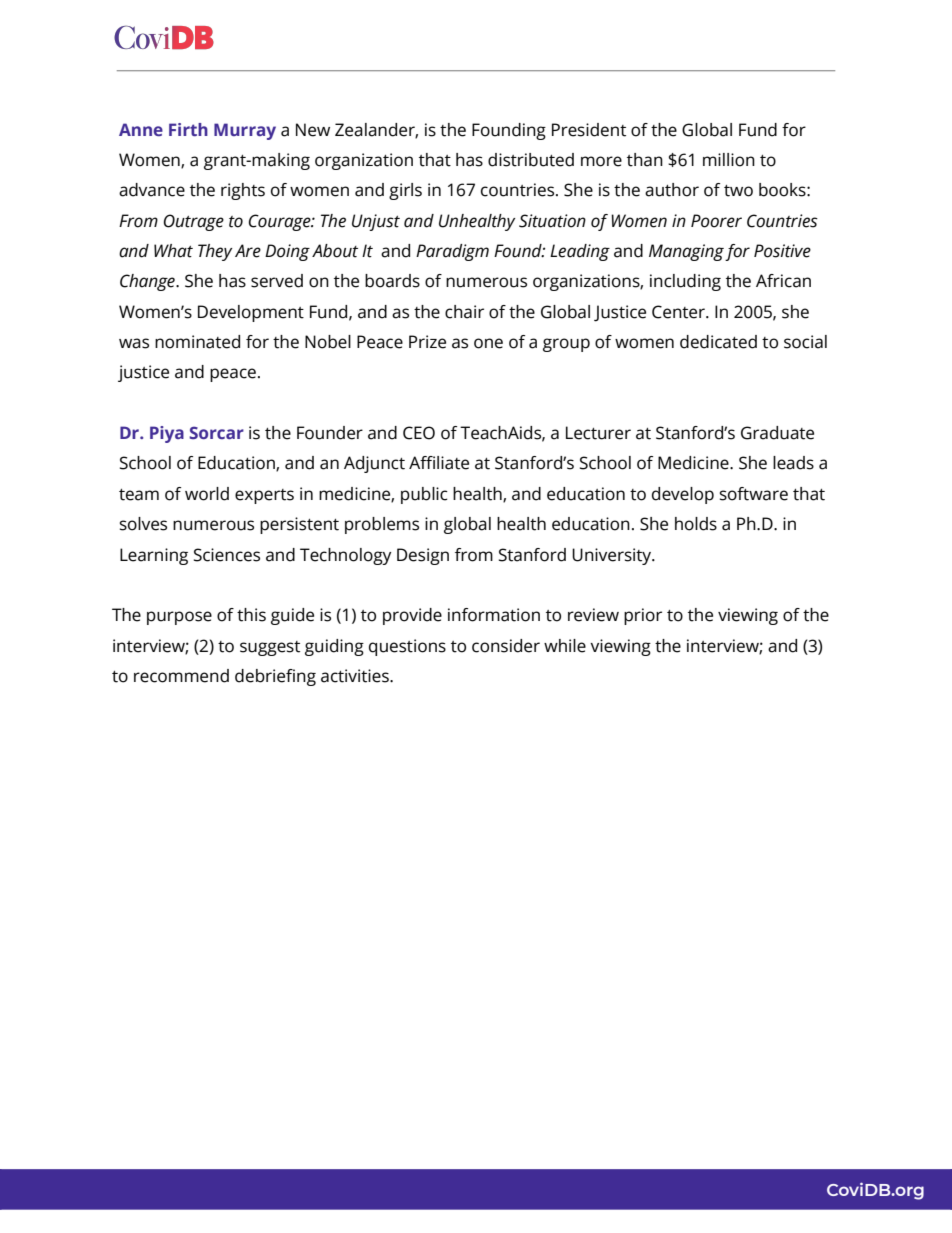 This screenshot has width=952, height=1233. I want to click on recommend, so click(181, 676).
